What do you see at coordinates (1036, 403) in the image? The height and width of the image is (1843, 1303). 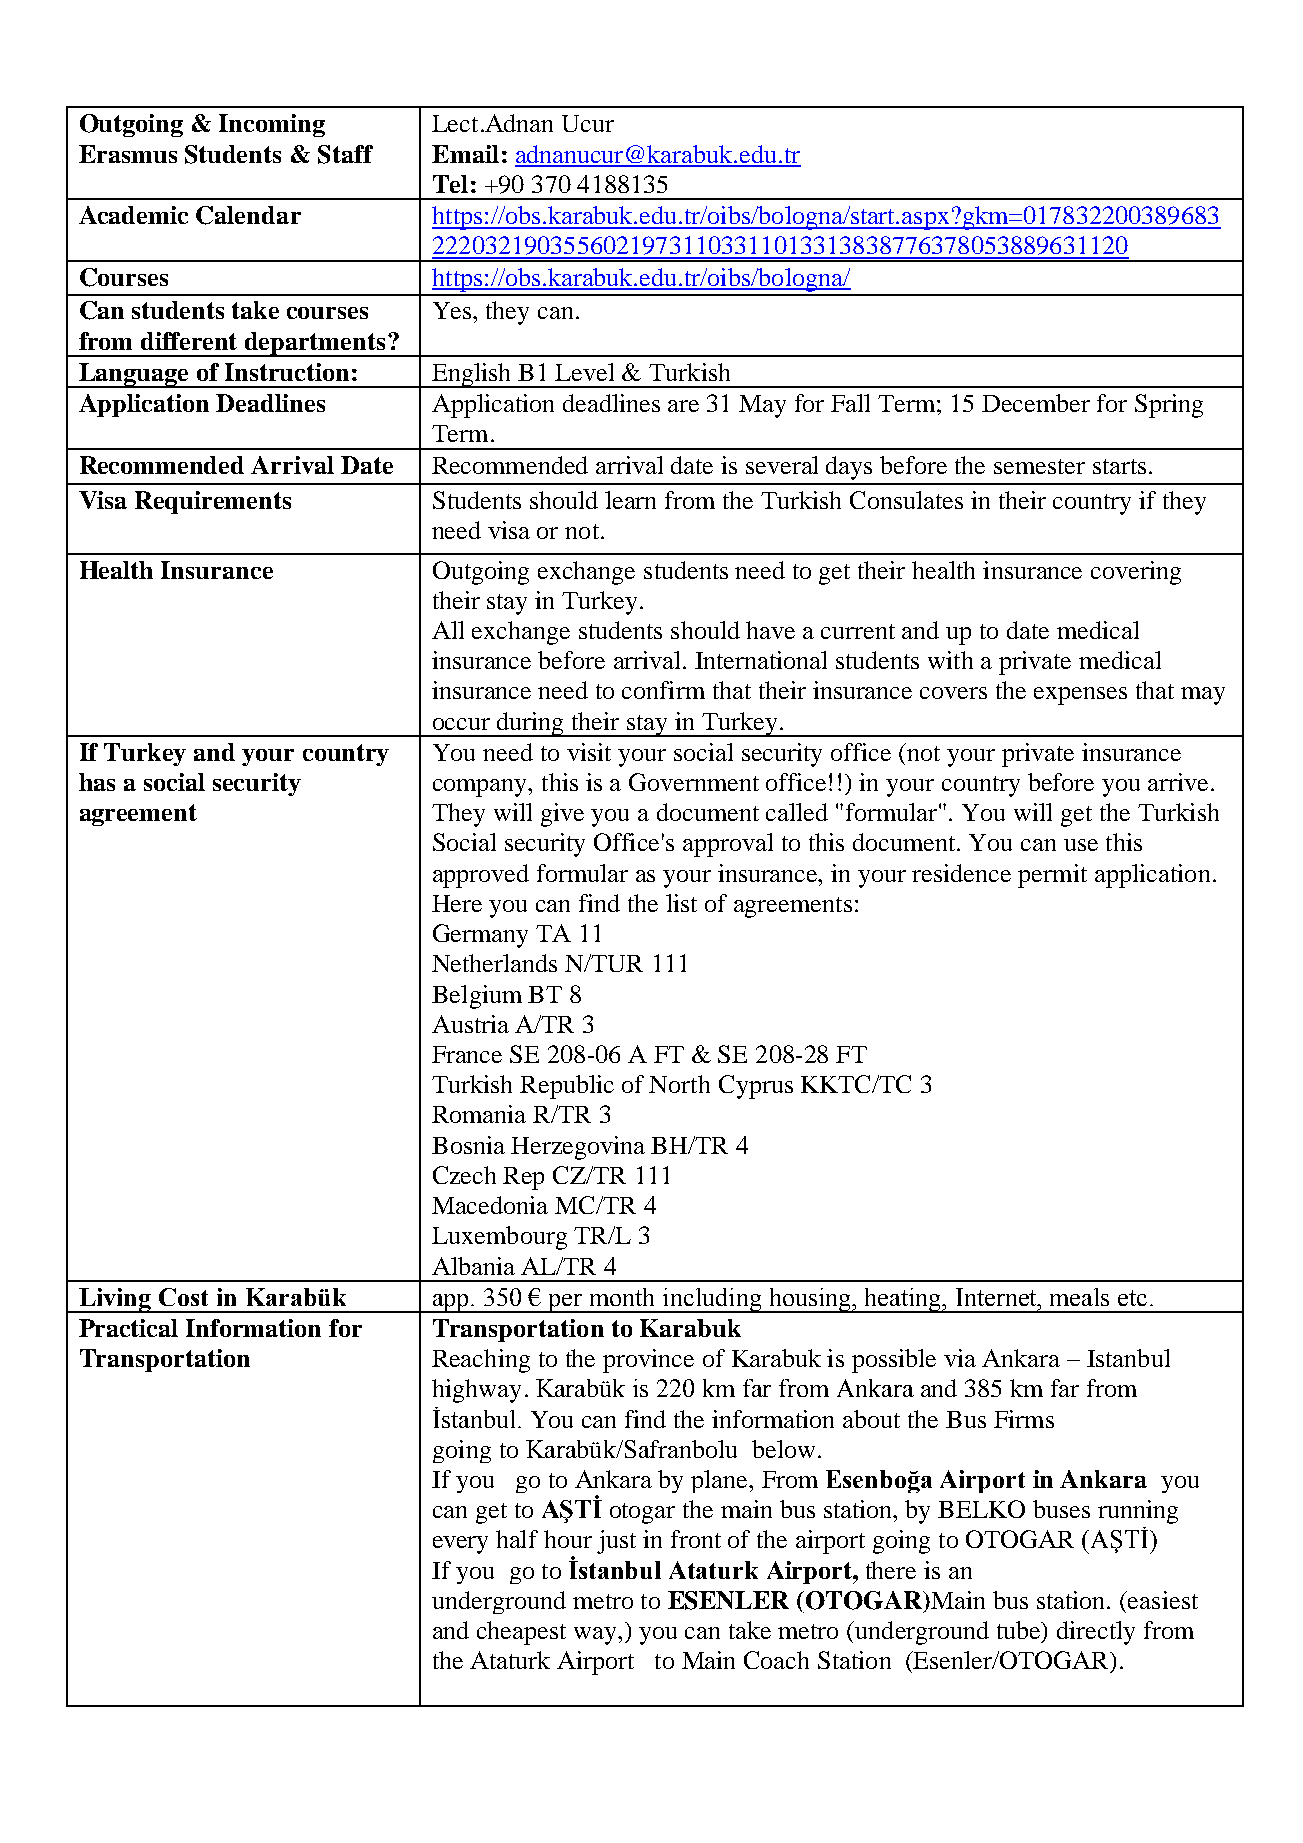 I see `December` at bounding box center [1036, 403].
